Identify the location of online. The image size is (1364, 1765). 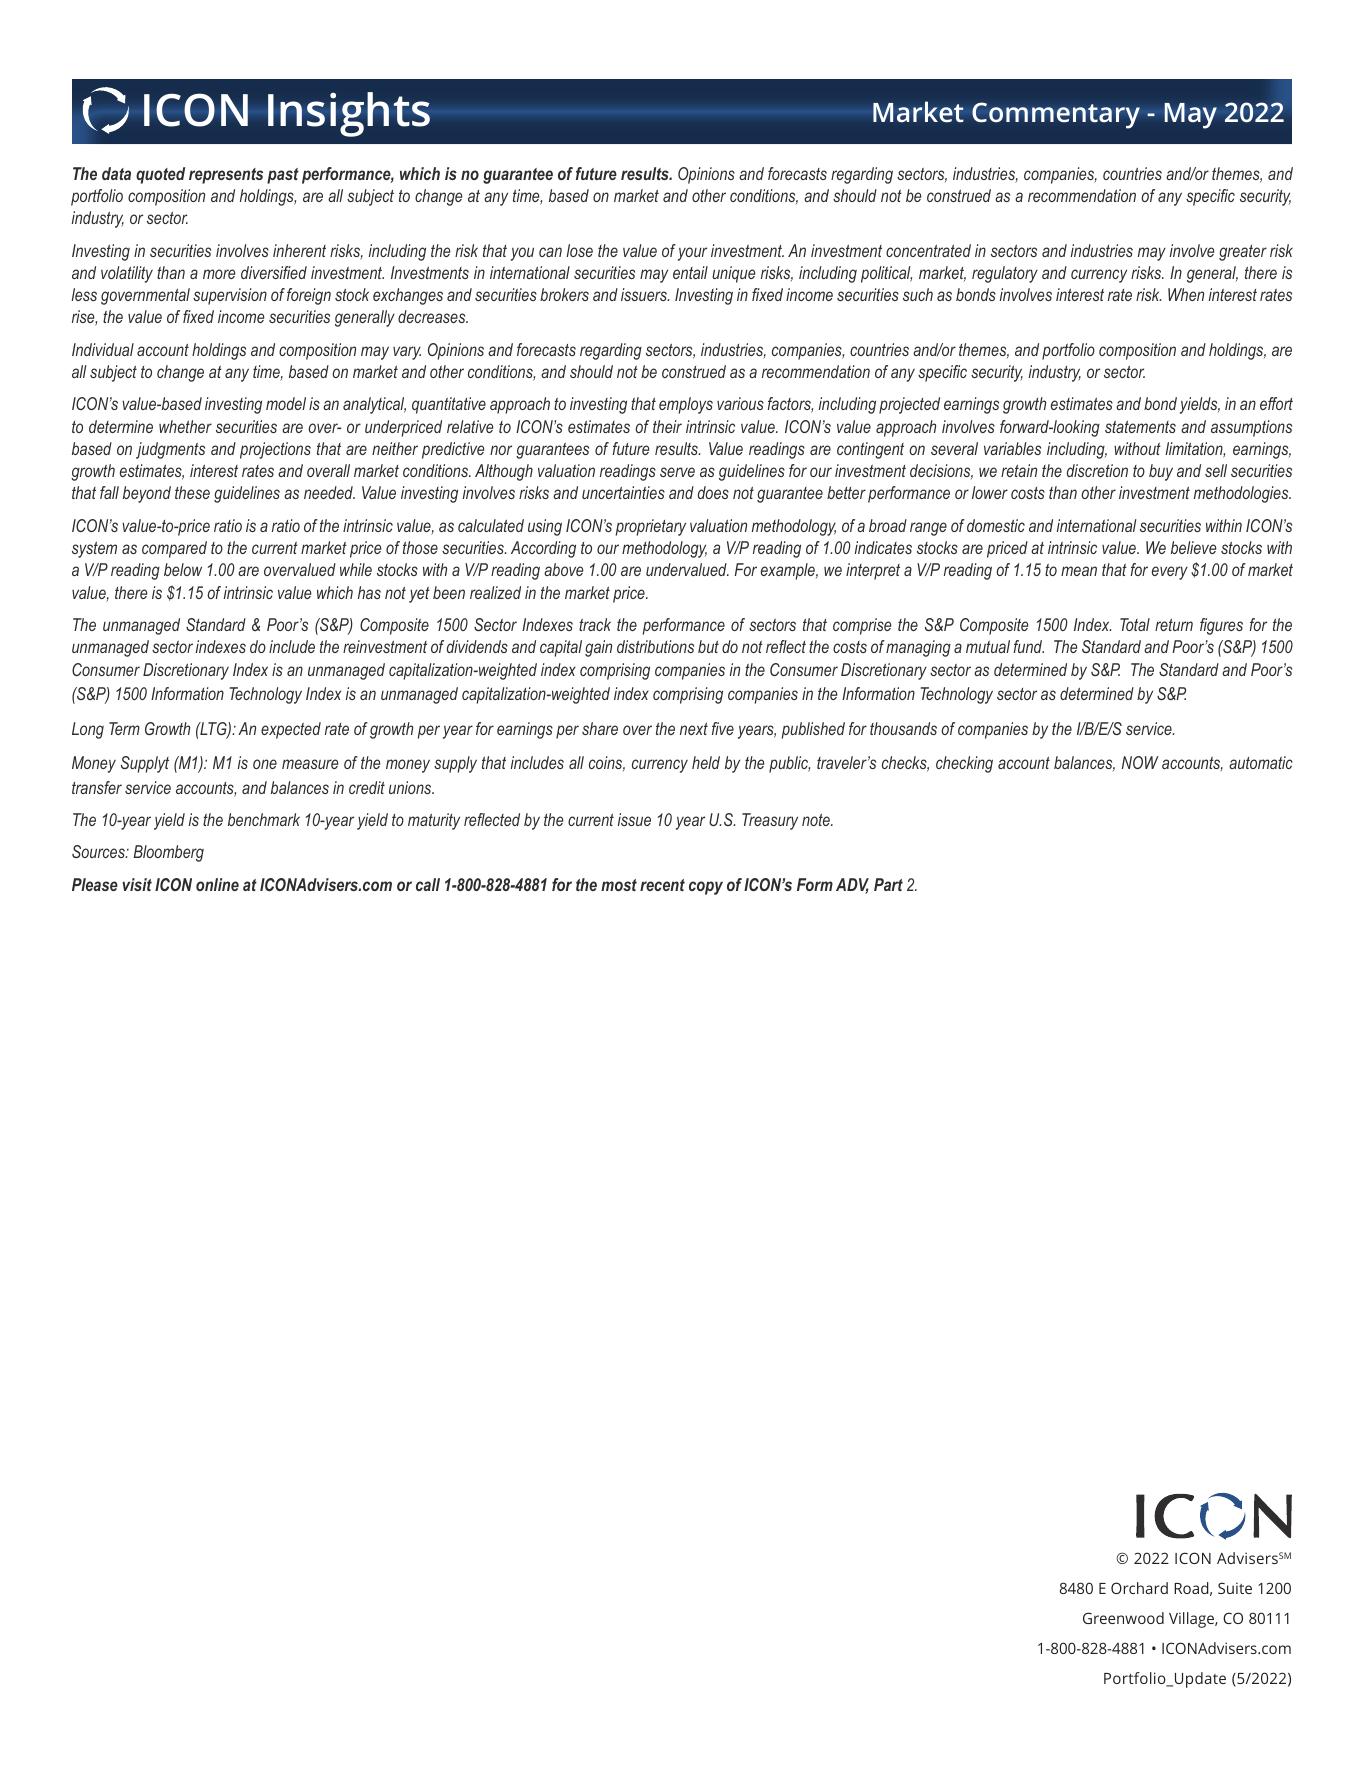
(217, 884).
